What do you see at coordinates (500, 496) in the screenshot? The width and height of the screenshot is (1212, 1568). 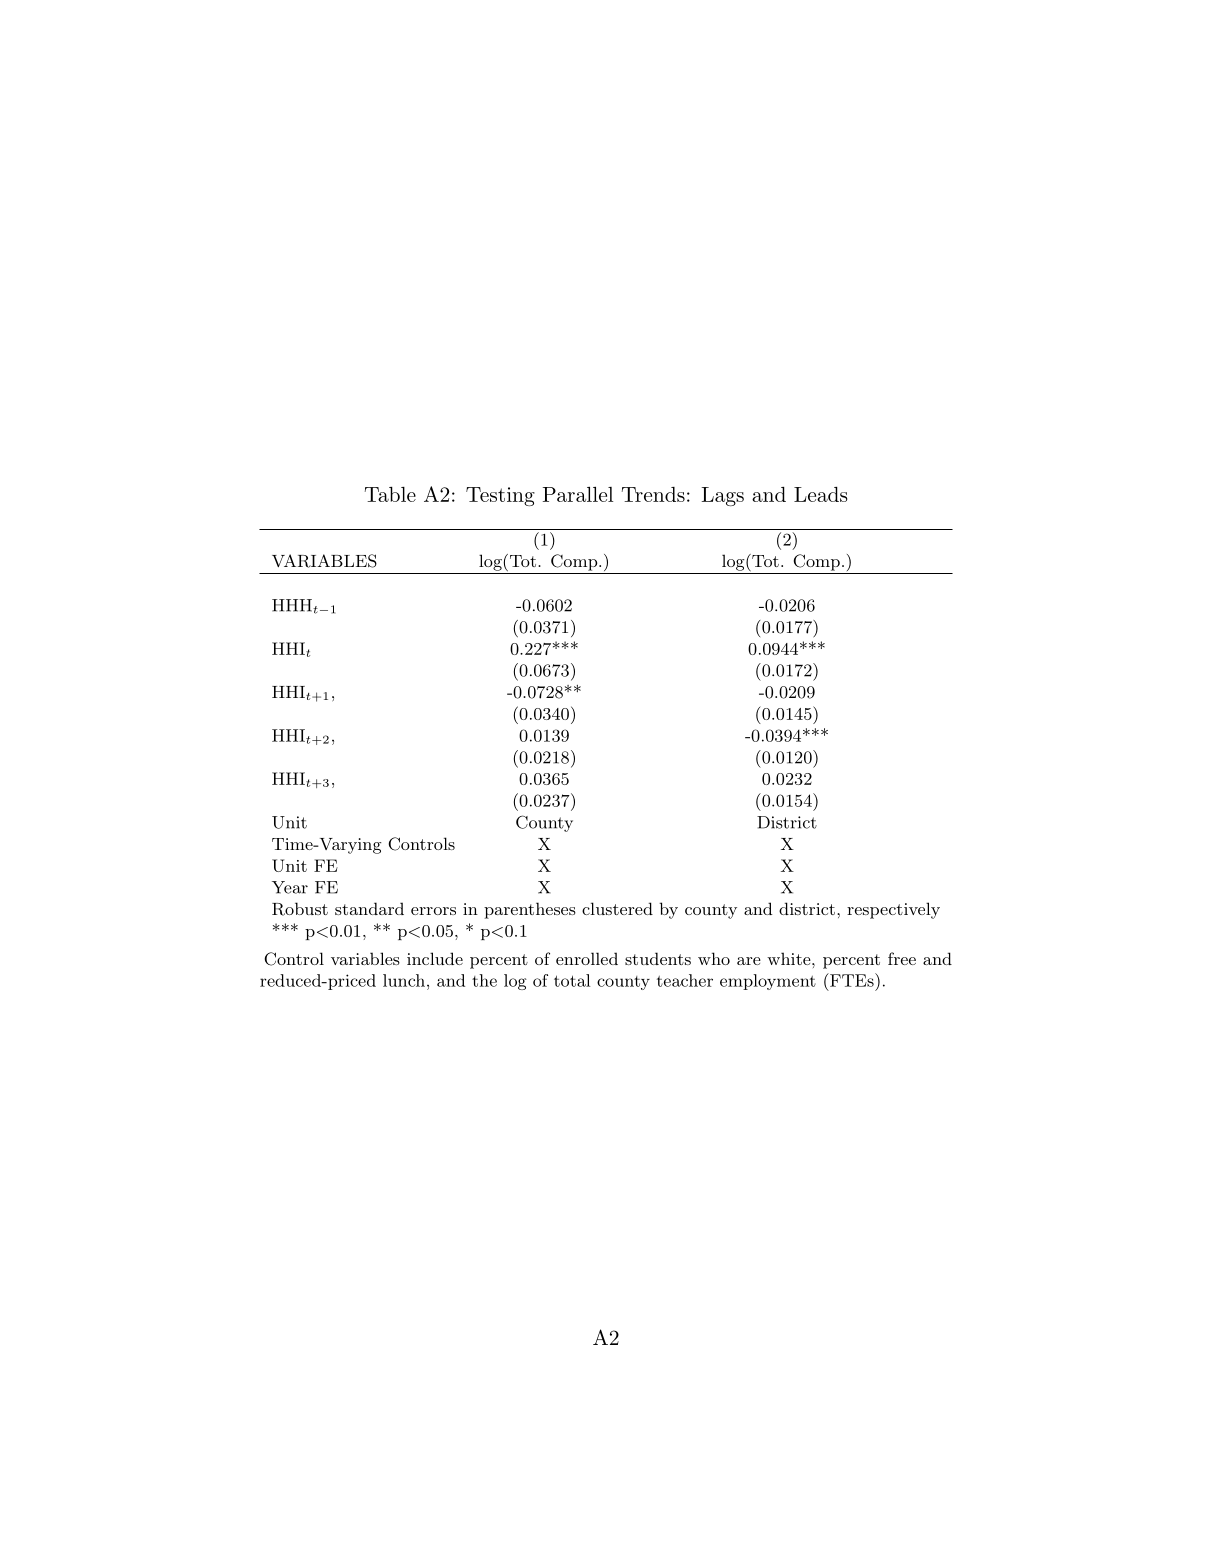 I see `Testing` at bounding box center [500, 496].
